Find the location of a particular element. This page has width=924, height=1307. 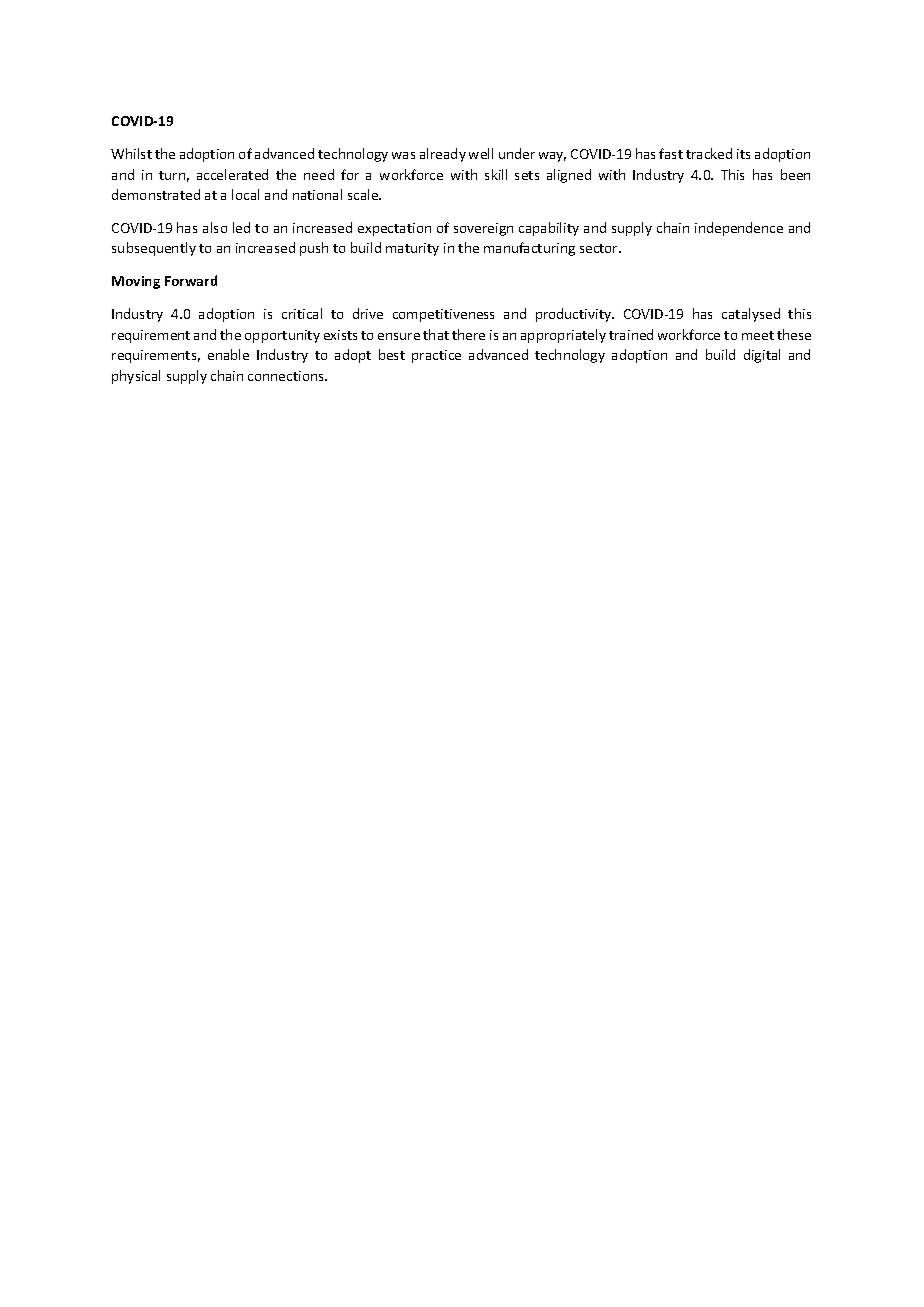

opportunity is located at coordinates (282, 336).
